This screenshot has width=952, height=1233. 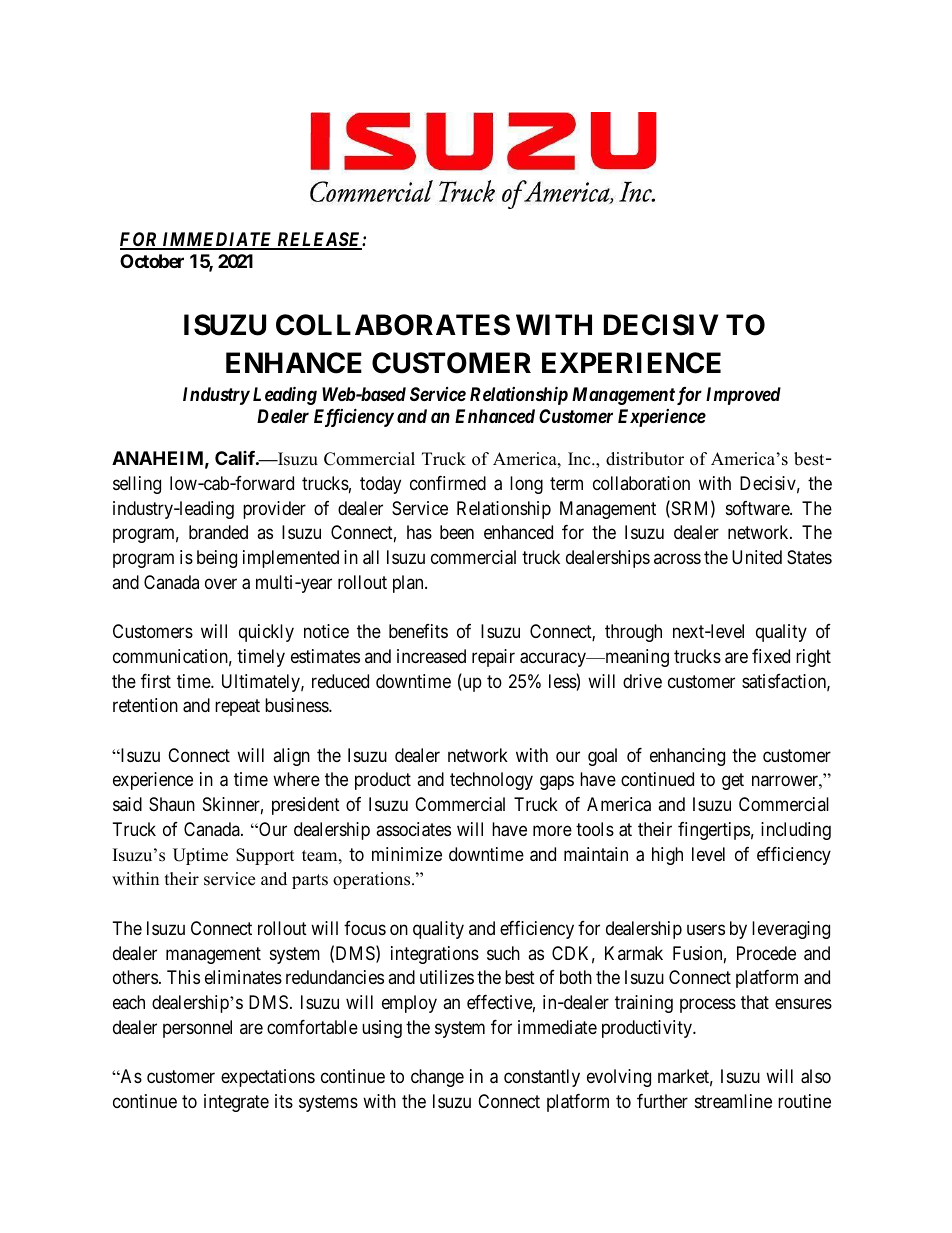 What do you see at coordinates (758, 508) in the screenshot?
I see `software` at bounding box center [758, 508].
